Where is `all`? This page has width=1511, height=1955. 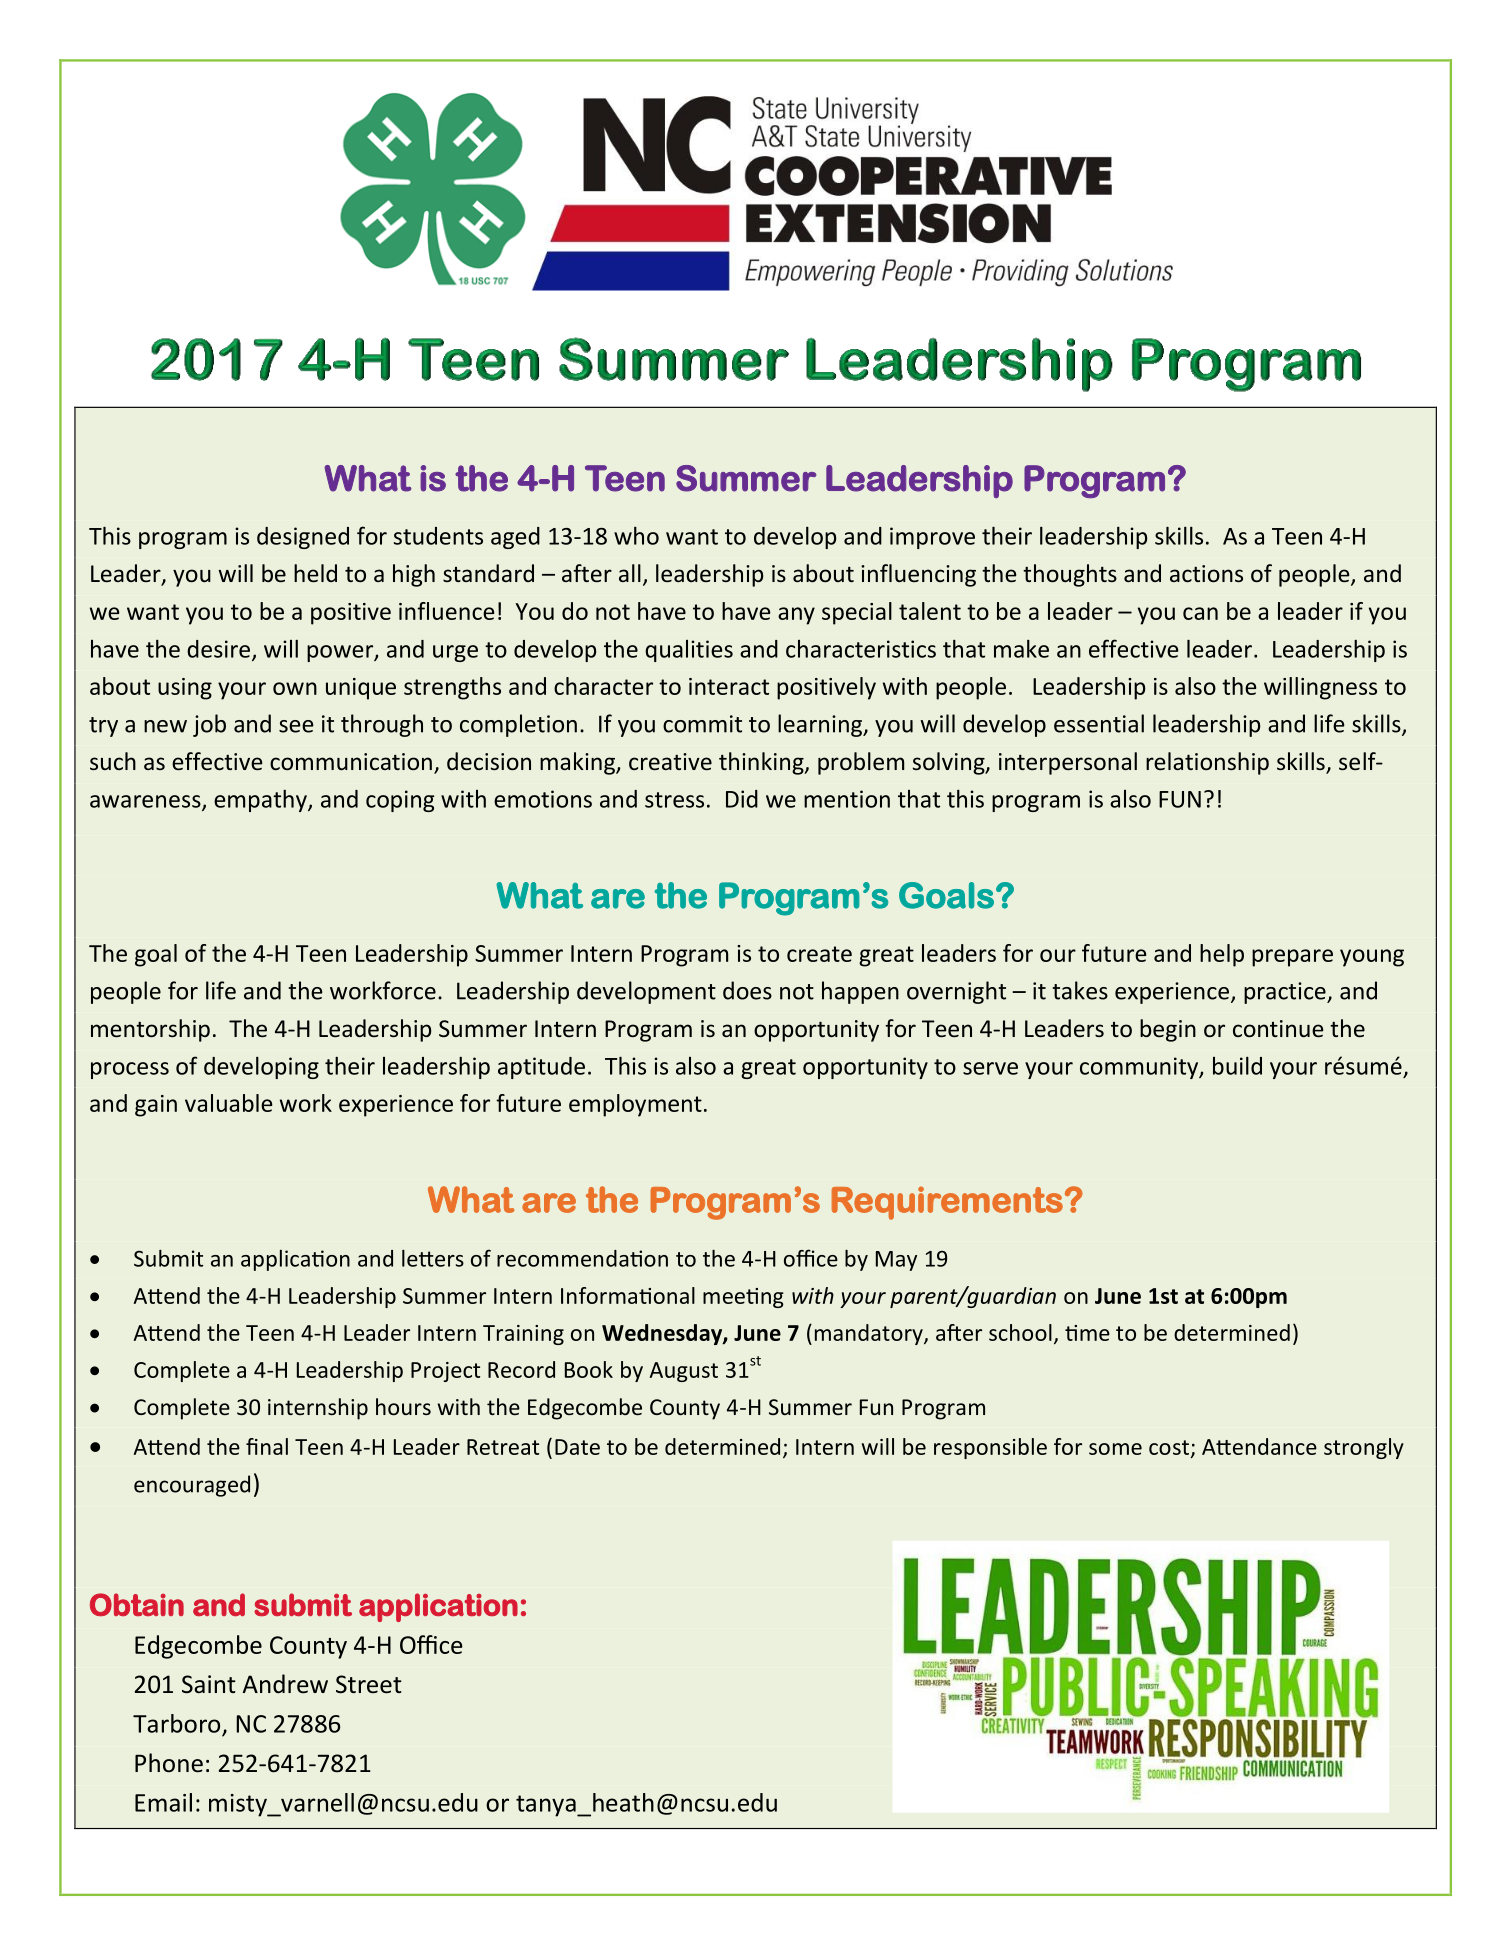 all is located at coordinates (630, 573).
